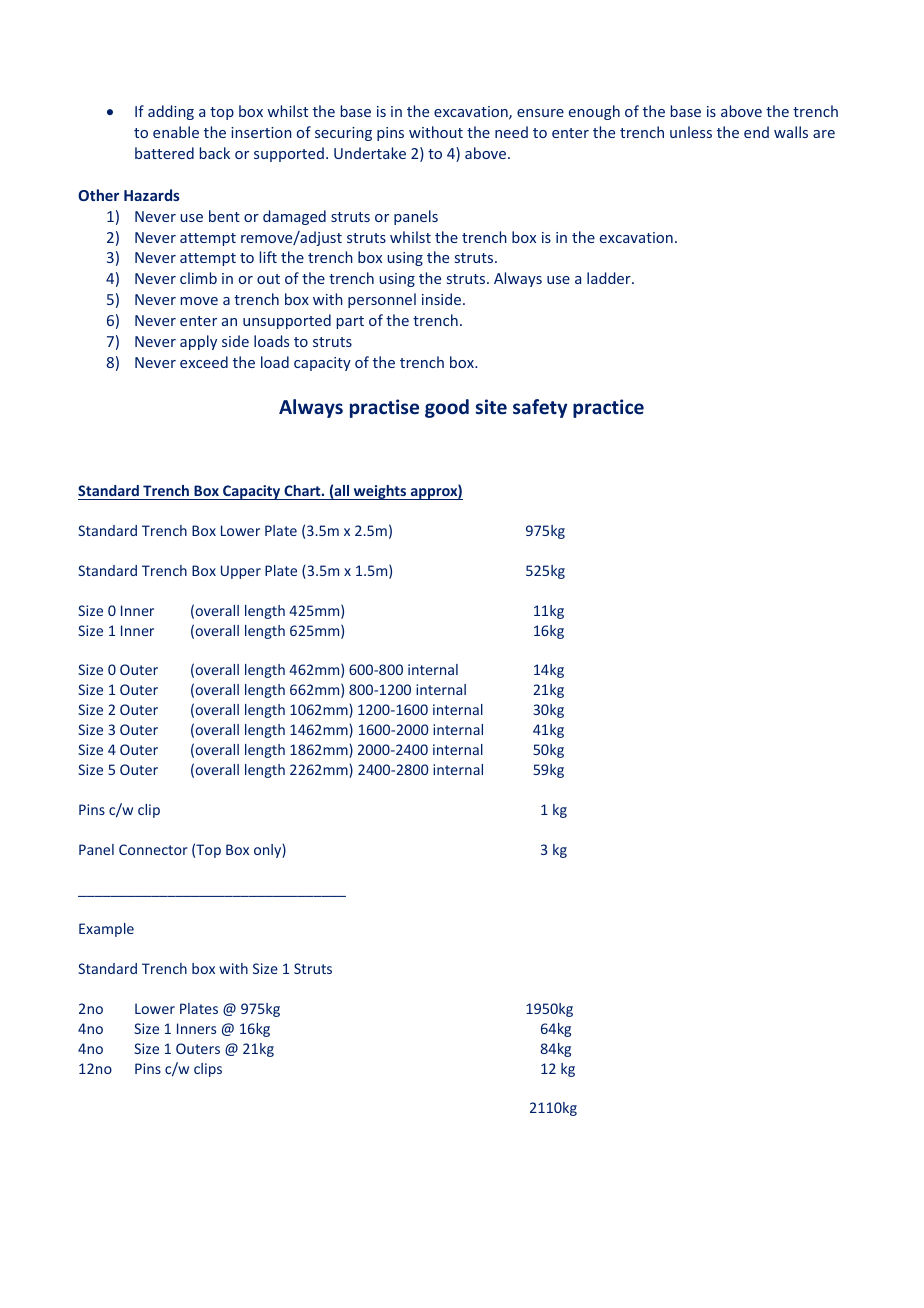  Describe the element at coordinates (106, 930) in the document. I see `Example` at that location.
